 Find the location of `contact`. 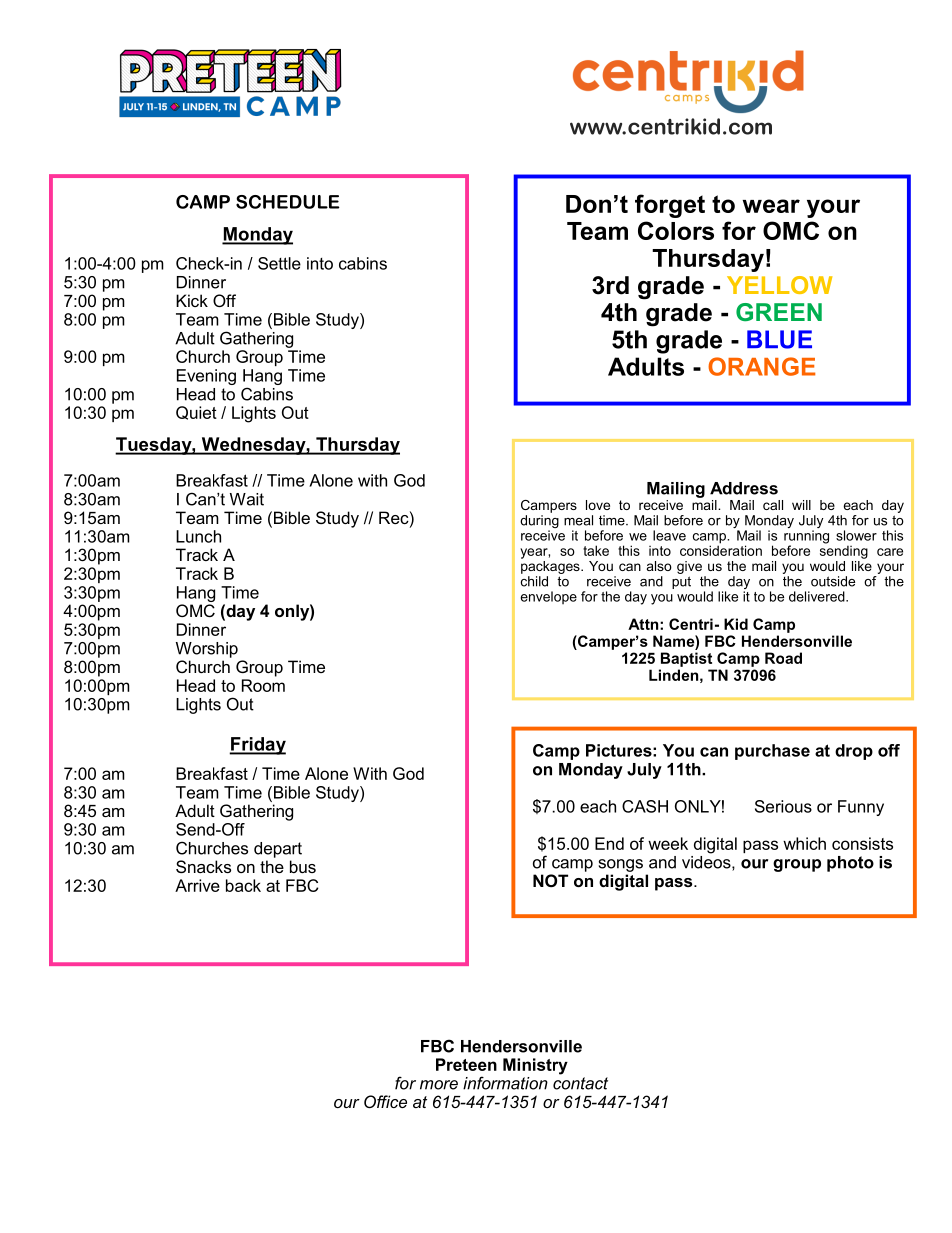

contact is located at coordinates (580, 1082).
